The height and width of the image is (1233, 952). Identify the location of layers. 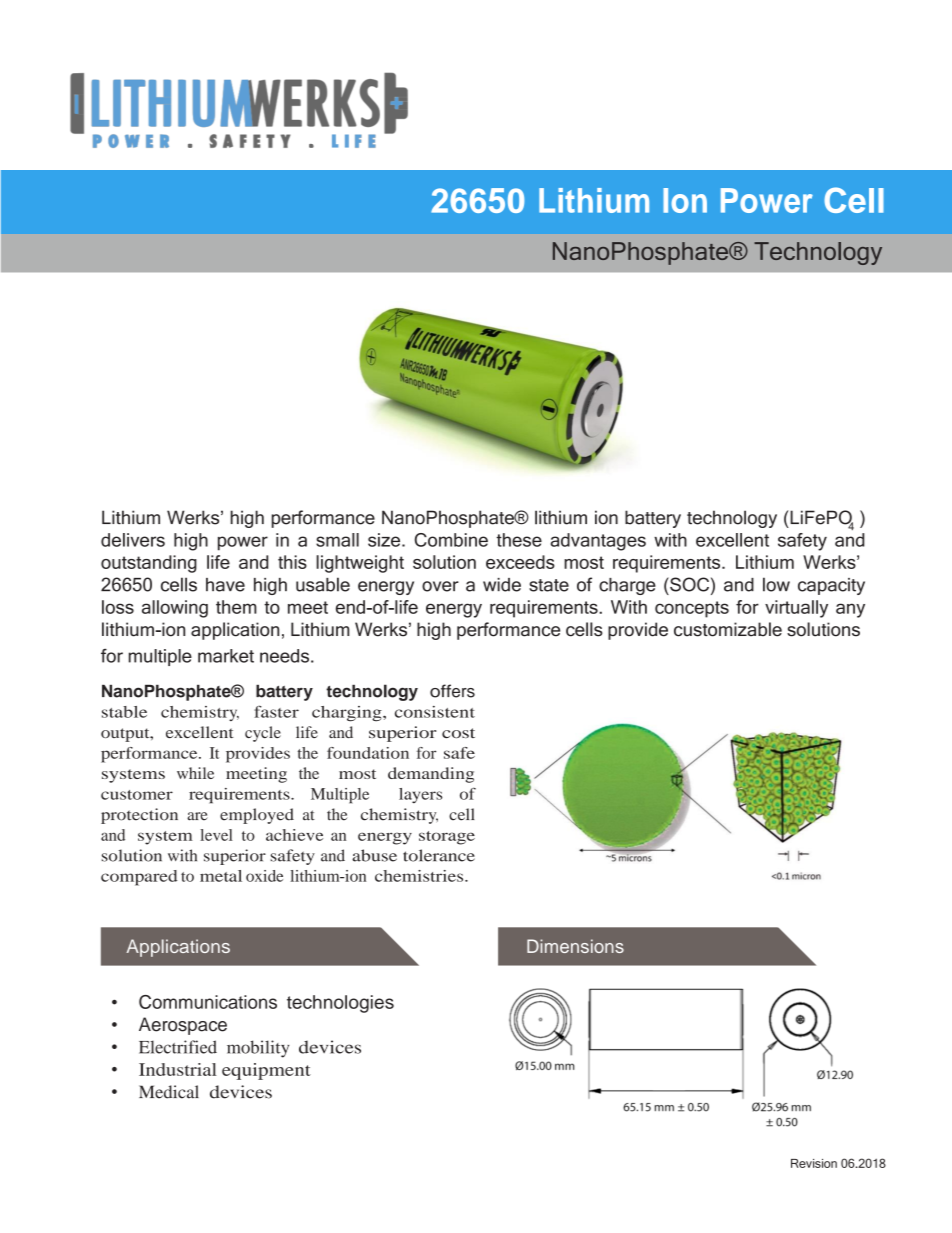
(420, 795).
